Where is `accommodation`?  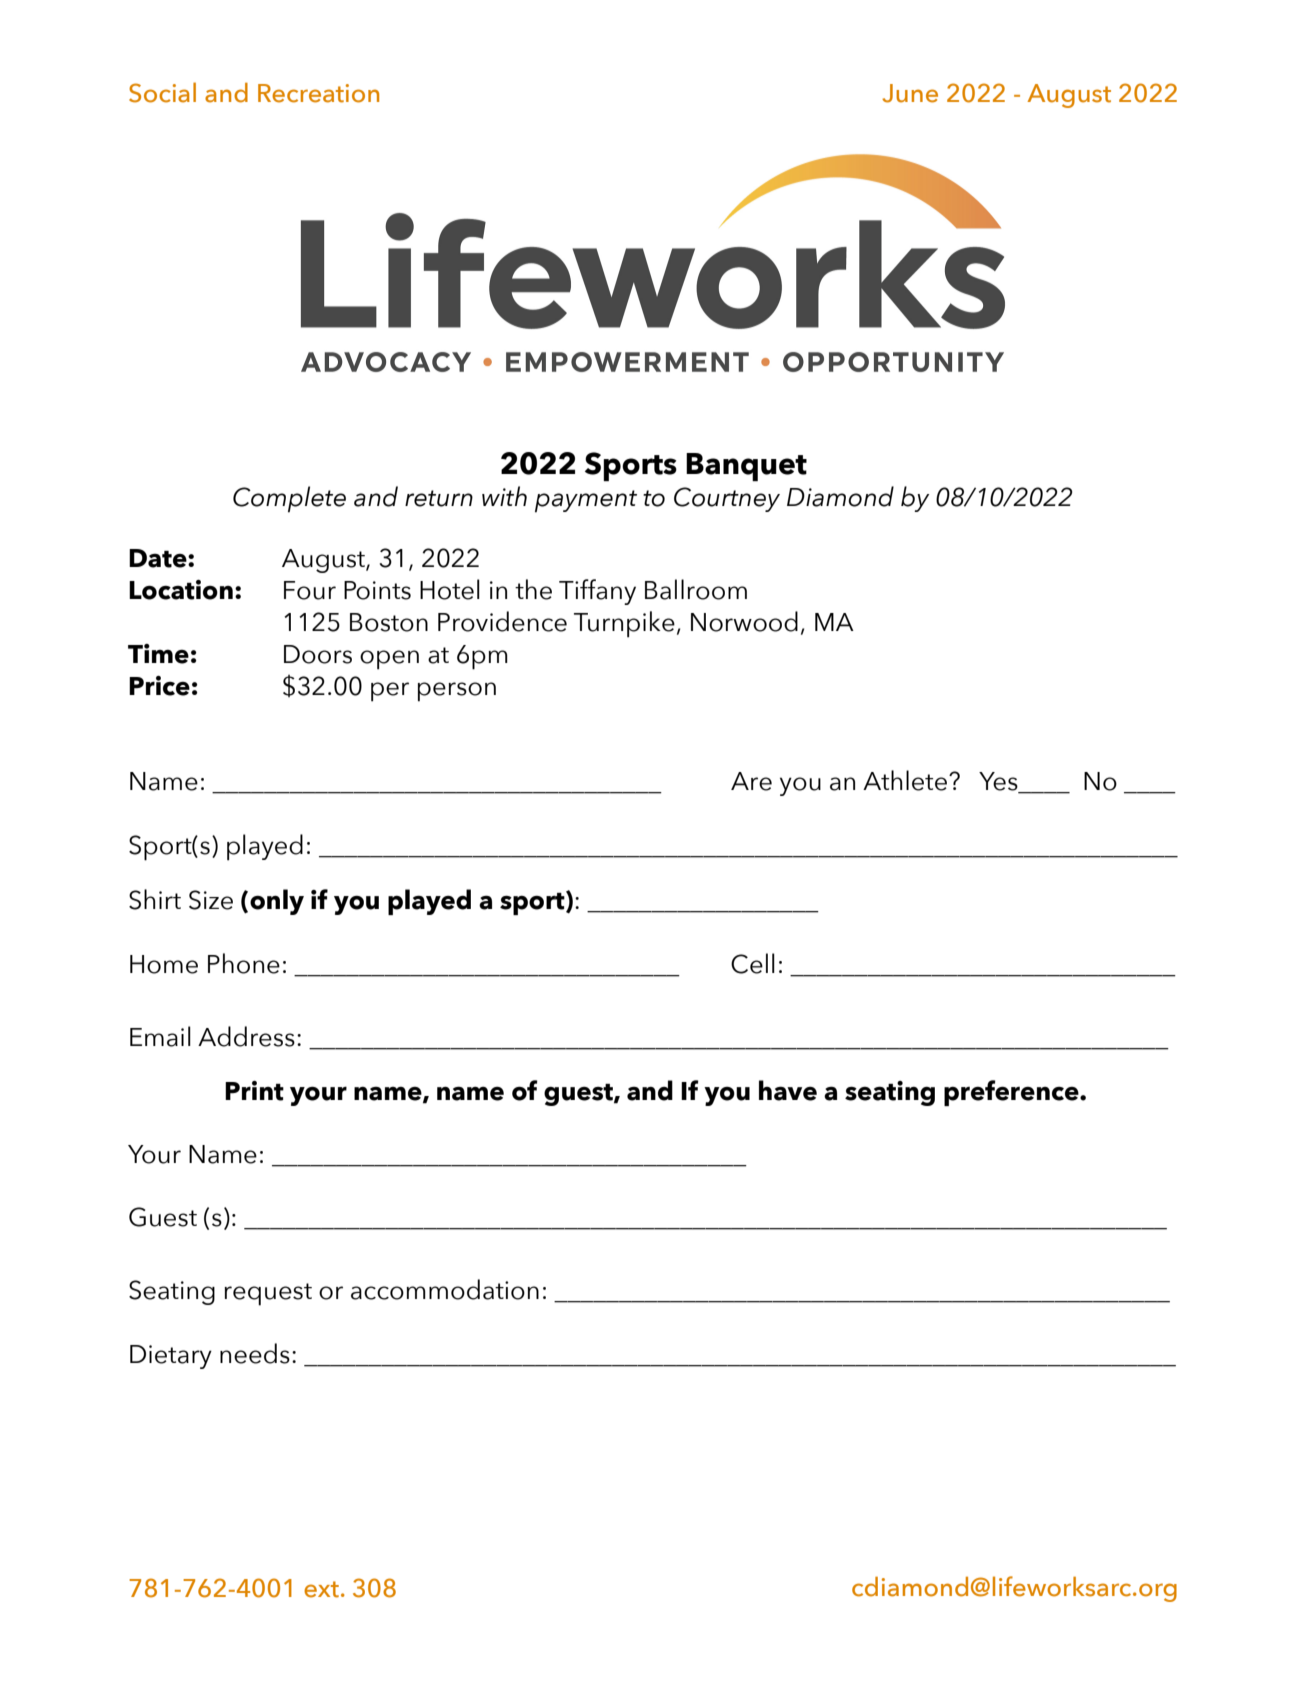 accommodation is located at coordinates (445, 1289).
